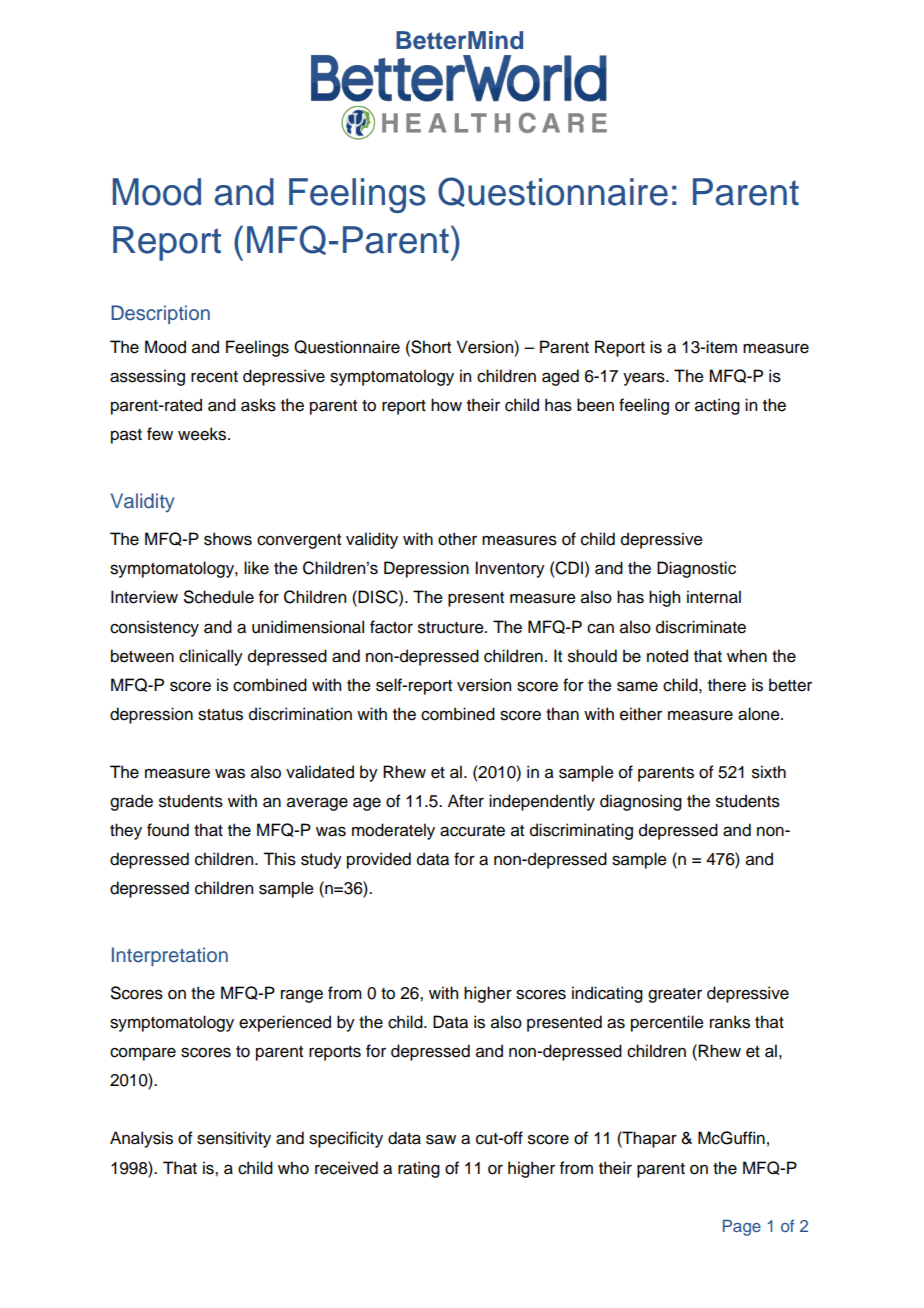 The height and width of the image is (1308, 924). Describe the element at coordinates (457, 539) in the image. I see `other` at that location.
